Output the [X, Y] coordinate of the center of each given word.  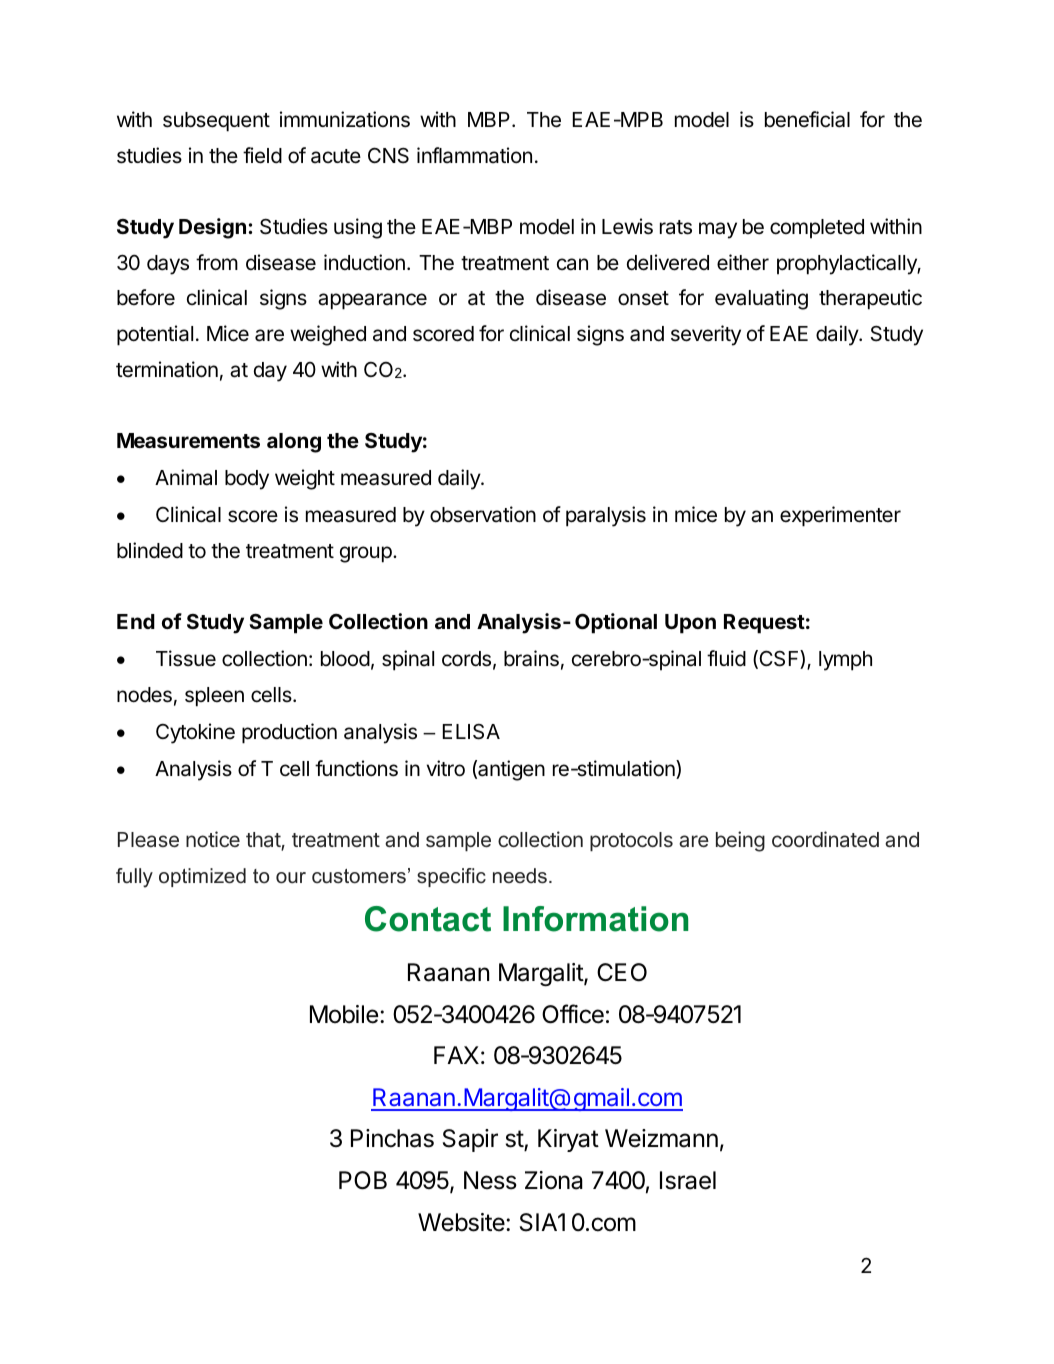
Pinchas [392, 1138]
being [740, 841]
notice [213, 839]
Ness [490, 1180]
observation [483, 514]
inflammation [474, 155]
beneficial [807, 119]
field [262, 155]
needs [520, 876]
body [247, 480]
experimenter [840, 516]
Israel [688, 1180]
